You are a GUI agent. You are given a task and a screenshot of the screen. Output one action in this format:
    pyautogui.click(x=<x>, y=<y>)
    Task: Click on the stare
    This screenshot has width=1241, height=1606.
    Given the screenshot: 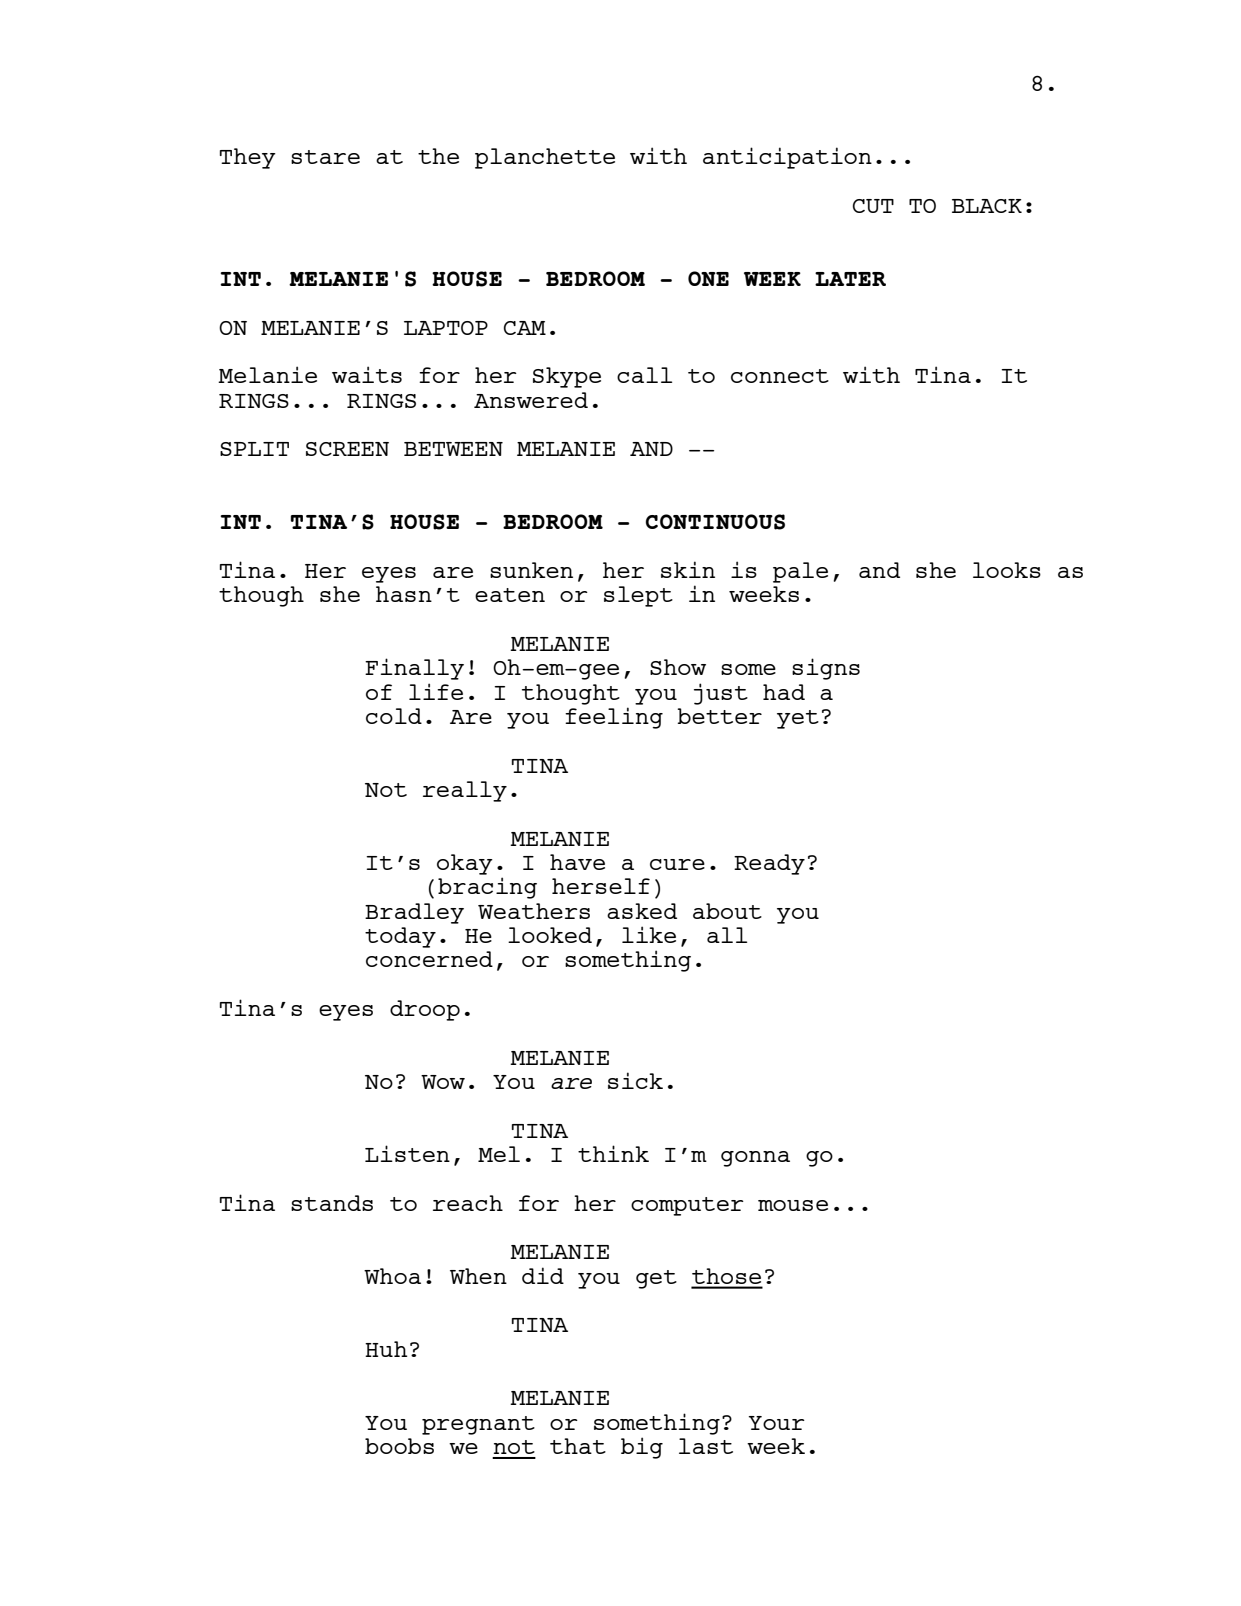 What is the action you would take?
    pyautogui.click(x=325, y=157)
